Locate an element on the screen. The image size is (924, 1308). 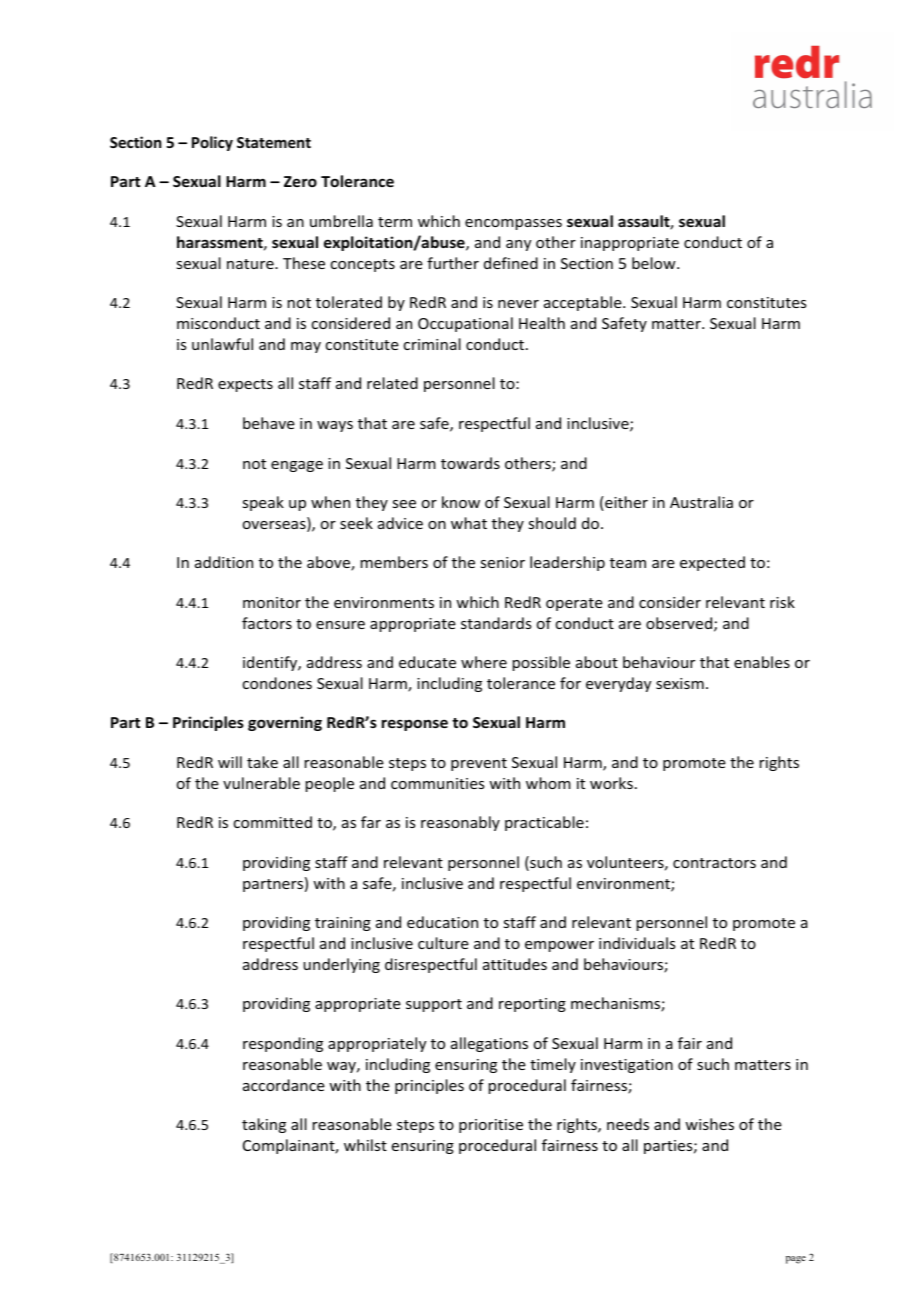
taking is located at coordinates (264, 1125).
